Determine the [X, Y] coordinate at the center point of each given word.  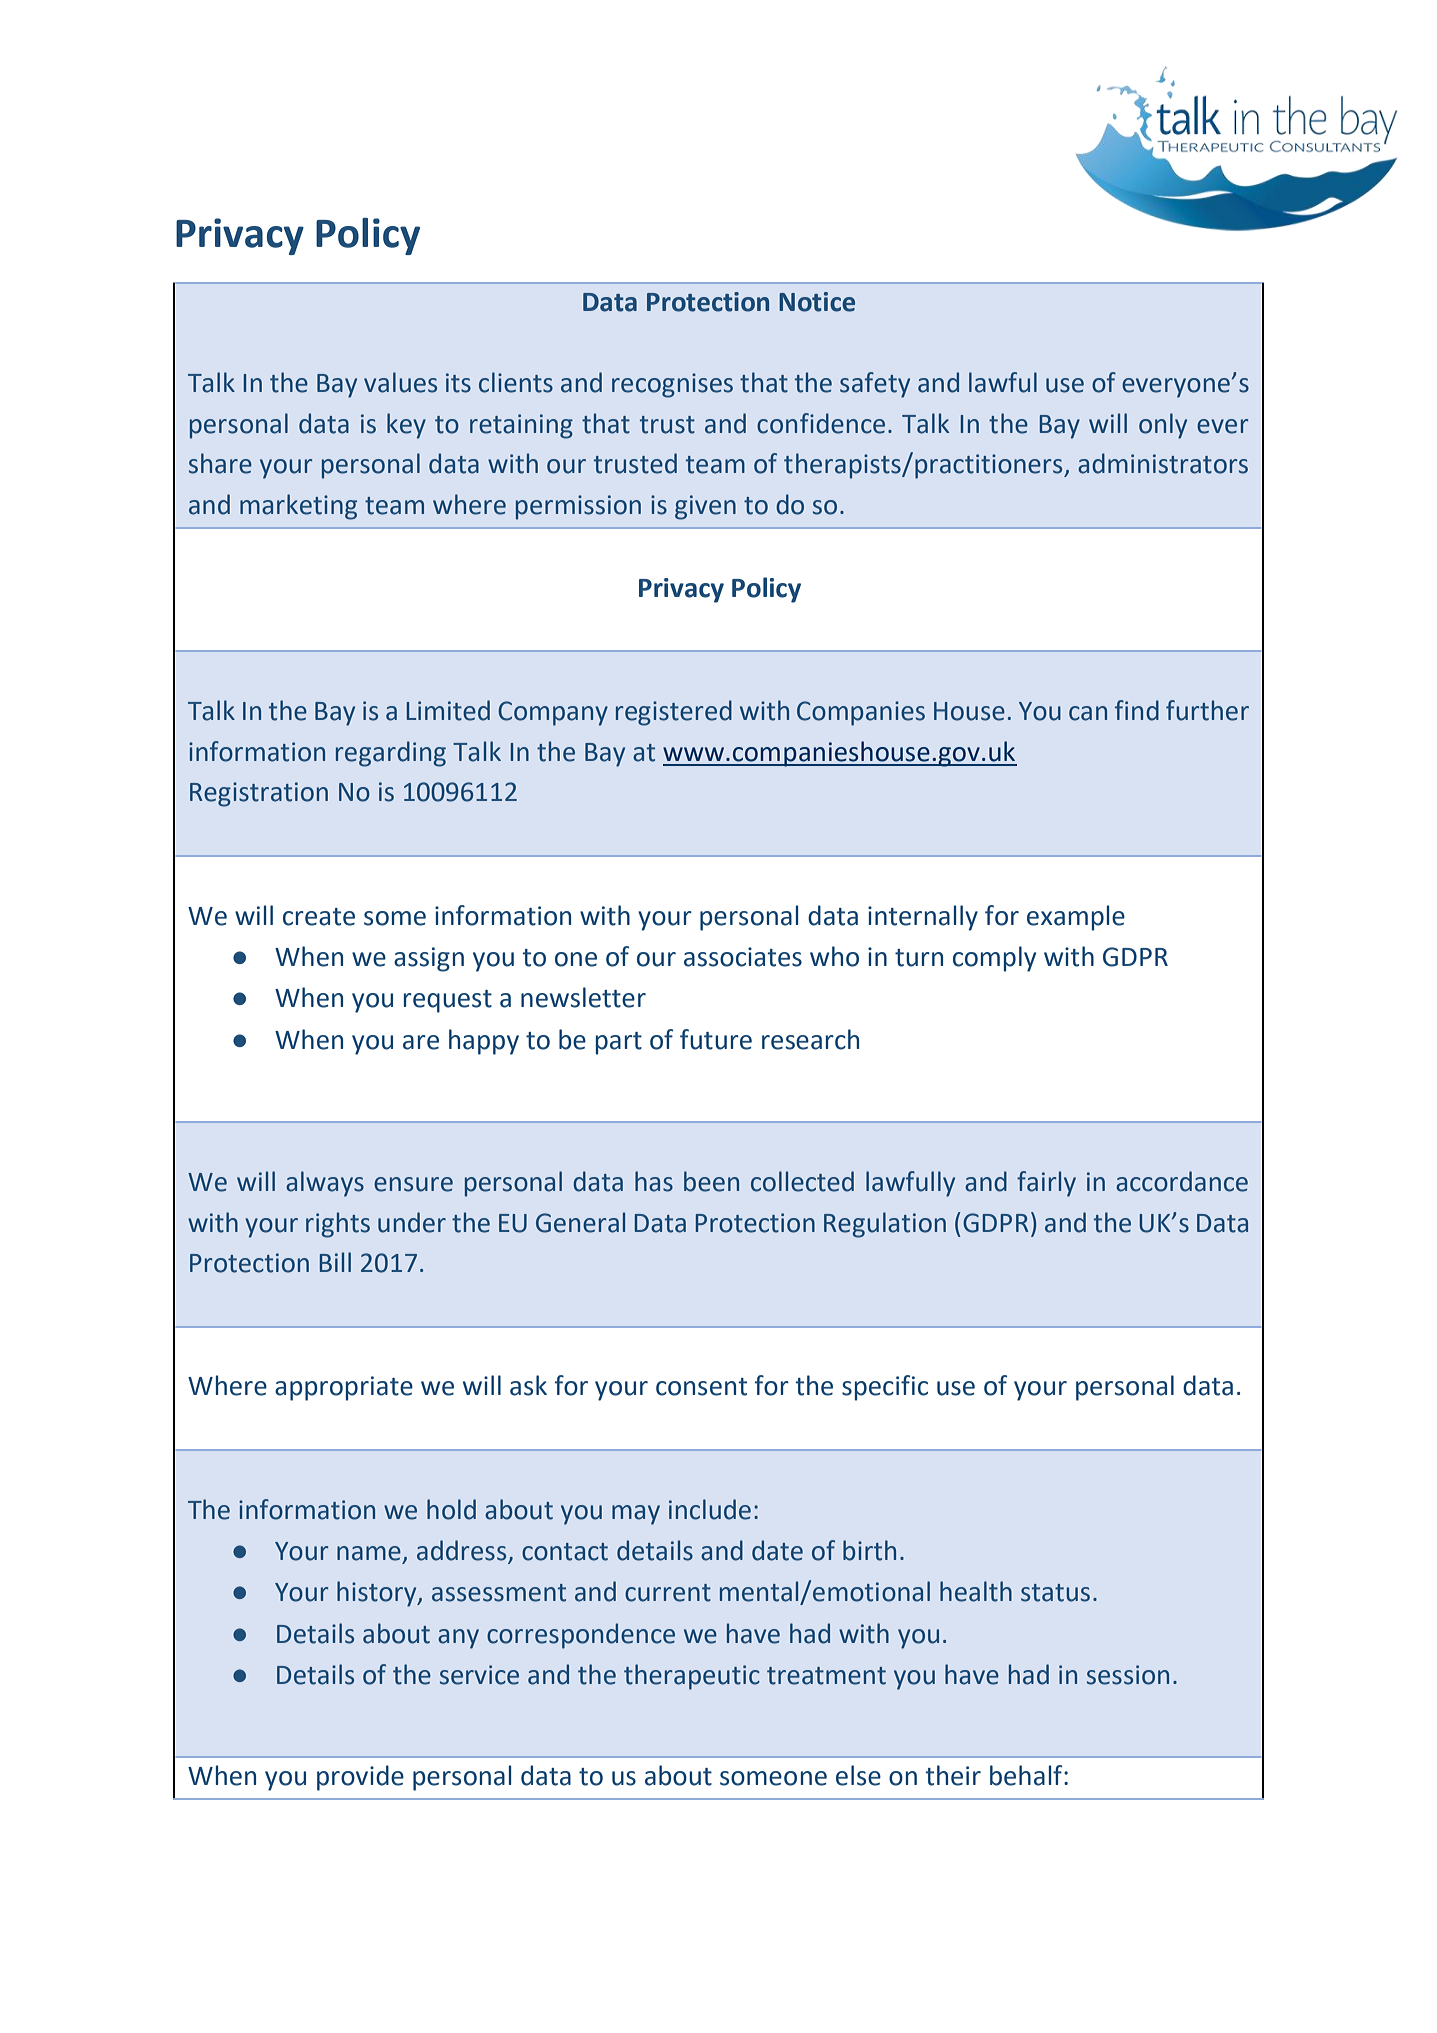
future [716, 1039]
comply [994, 959]
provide [360, 1778]
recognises [672, 385]
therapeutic [692, 1677]
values [400, 382]
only [1163, 426]
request [448, 1001]
